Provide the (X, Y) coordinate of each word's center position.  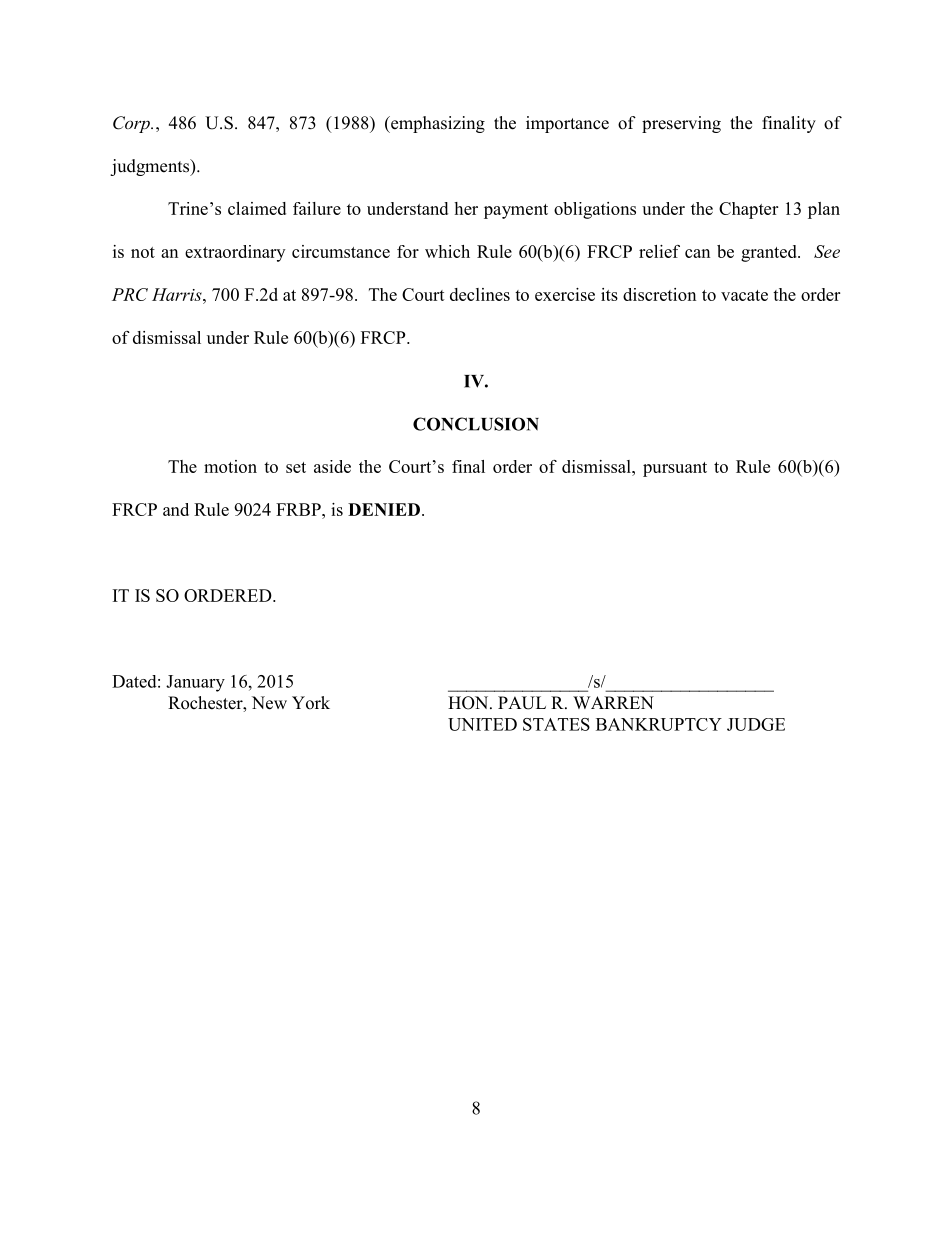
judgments (150, 167)
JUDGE (756, 724)
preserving (681, 124)
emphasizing (437, 124)
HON (469, 703)
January (195, 683)
